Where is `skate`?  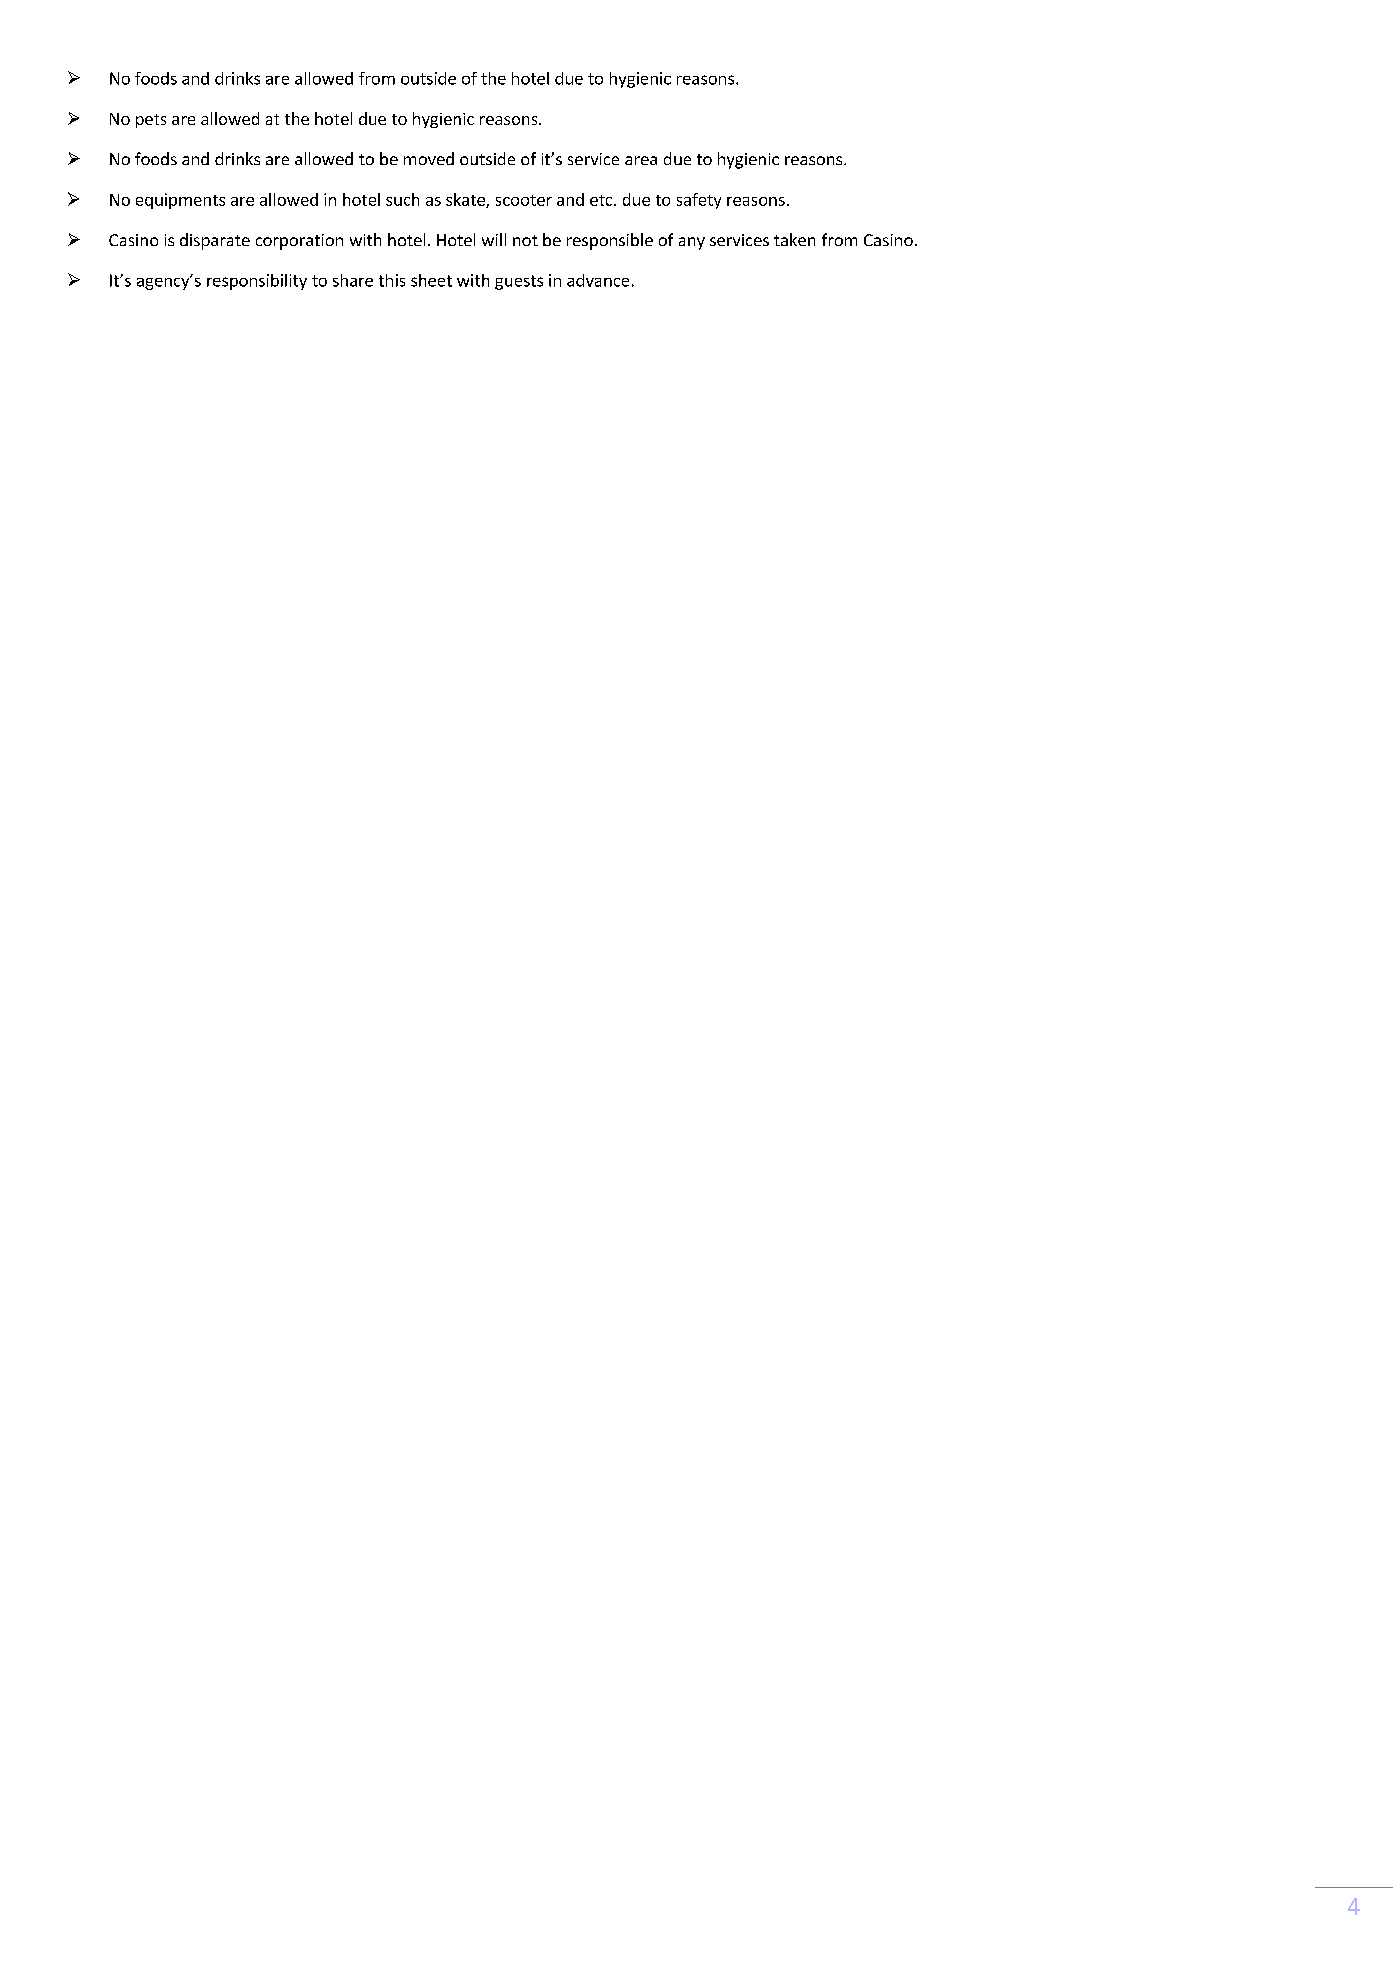
skate is located at coordinates (466, 200).
